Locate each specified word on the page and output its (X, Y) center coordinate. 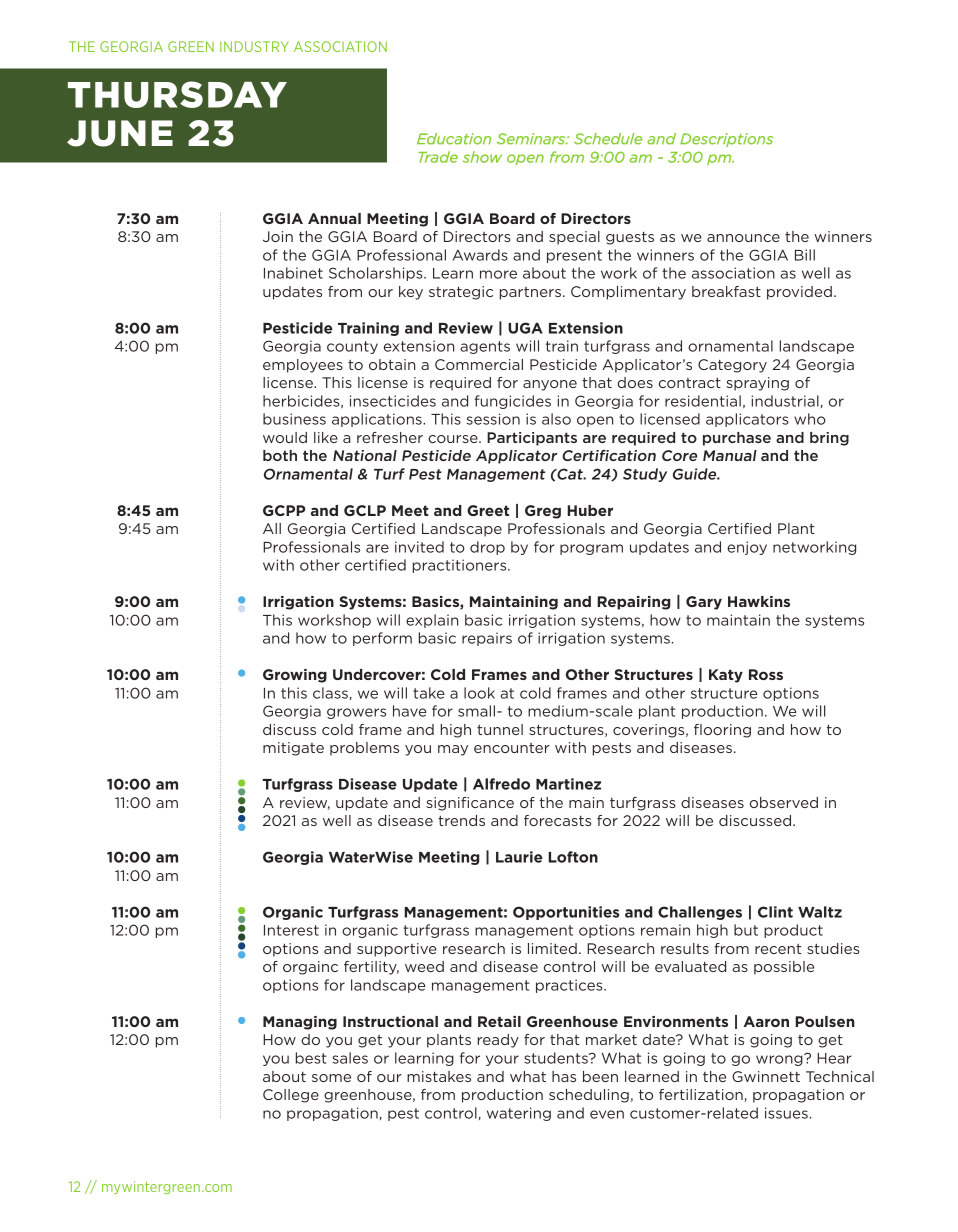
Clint (775, 912)
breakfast (726, 291)
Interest (291, 930)
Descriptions (727, 140)
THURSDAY (177, 94)
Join (278, 236)
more (498, 274)
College (291, 1096)
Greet (488, 510)
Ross (766, 674)
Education (454, 139)
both (280, 455)
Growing (295, 676)
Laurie (519, 857)
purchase (737, 439)
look (479, 693)
